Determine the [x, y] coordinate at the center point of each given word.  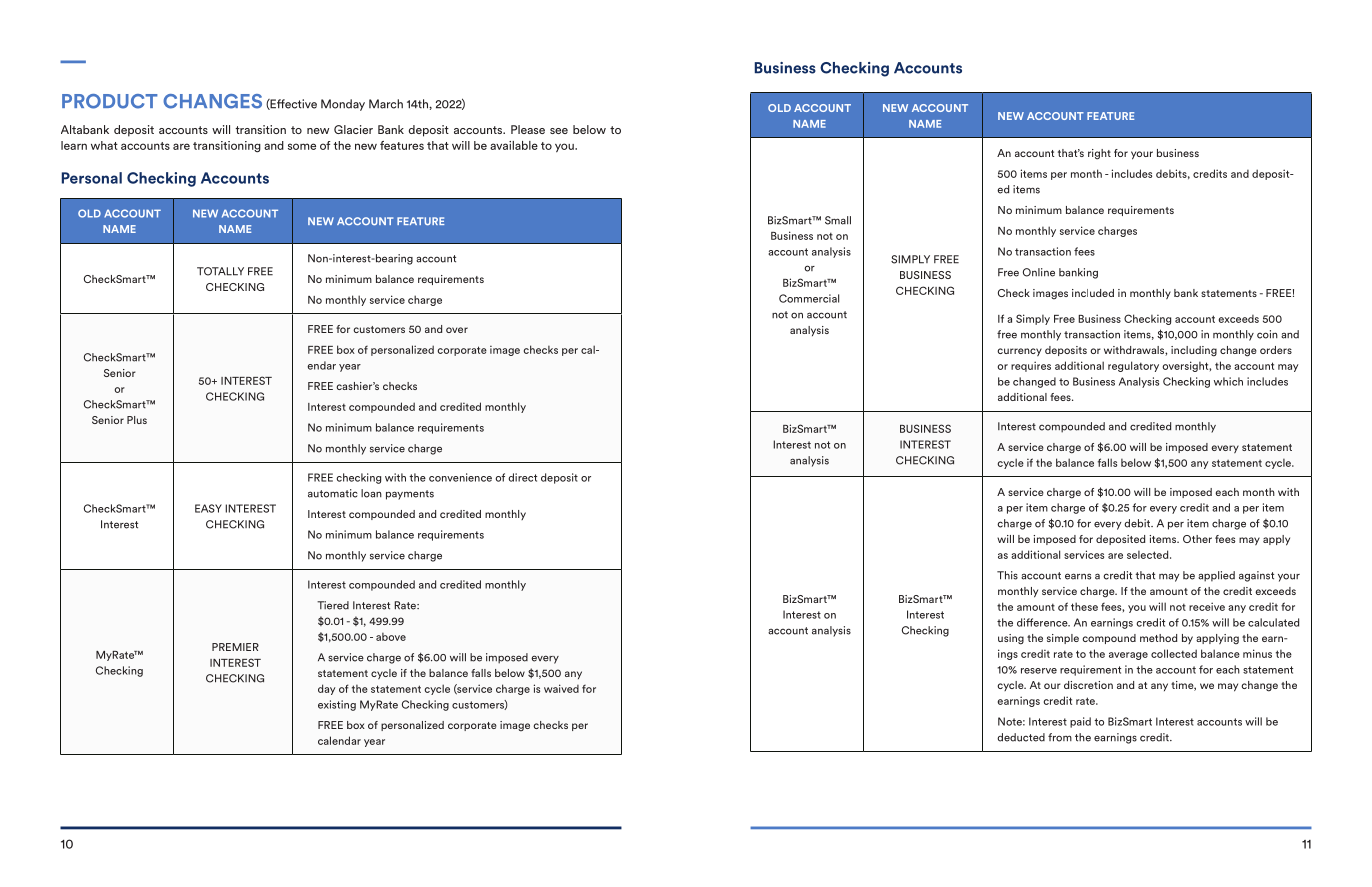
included [1093, 293]
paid [1080, 722]
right [1099, 154]
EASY [208, 508]
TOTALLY [220, 271]
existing [337, 705]
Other [1197, 539]
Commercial [809, 298]
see [559, 131]
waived [561, 688]
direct [522, 477]
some [302, 146]
